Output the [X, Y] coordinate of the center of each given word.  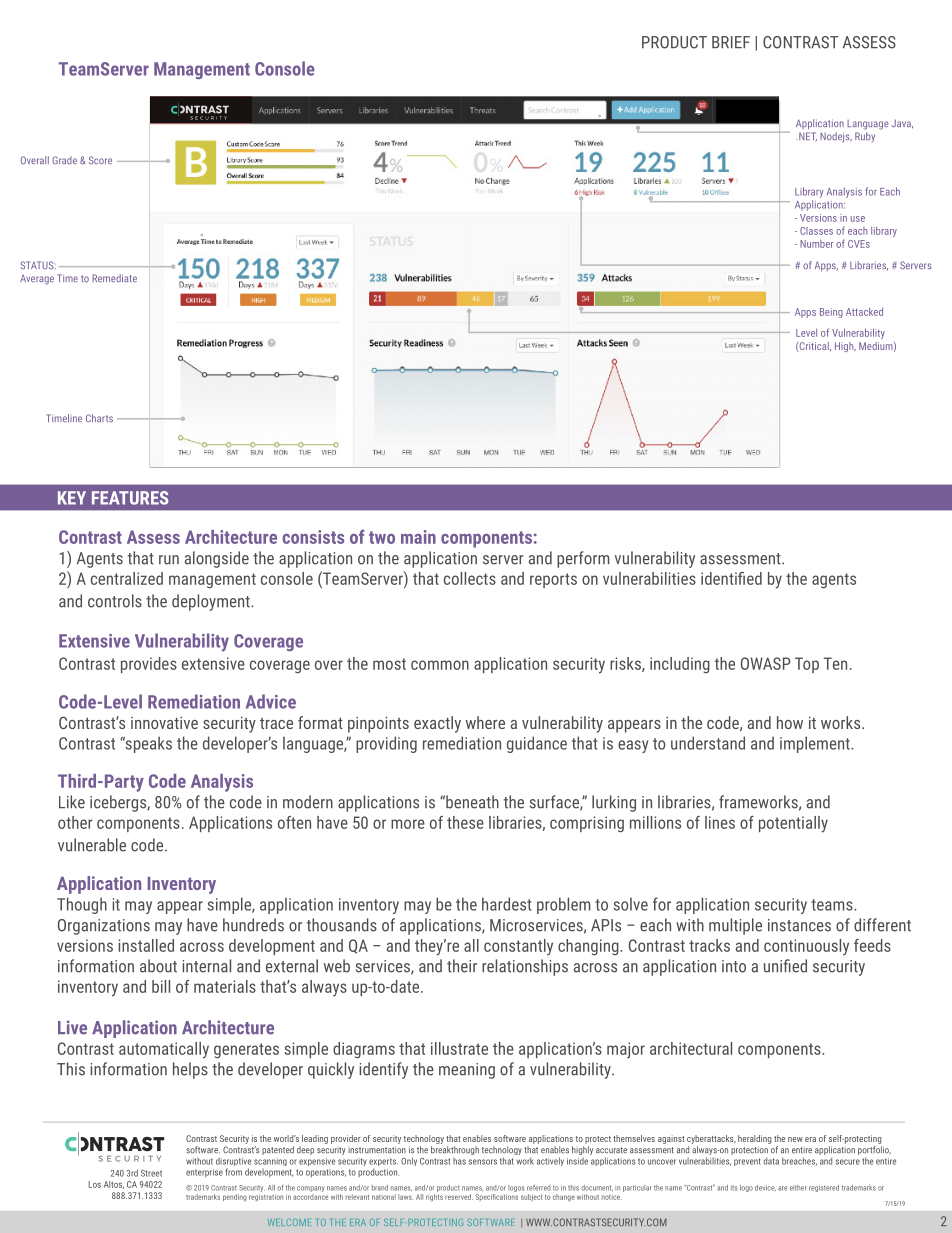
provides [149, 665]
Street [151, 1173]
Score [100, 160]
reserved [459, 1197]
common [440, 665]
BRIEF [731, 42]
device [765, 1188]
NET [808, 136]
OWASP [766, 663]
